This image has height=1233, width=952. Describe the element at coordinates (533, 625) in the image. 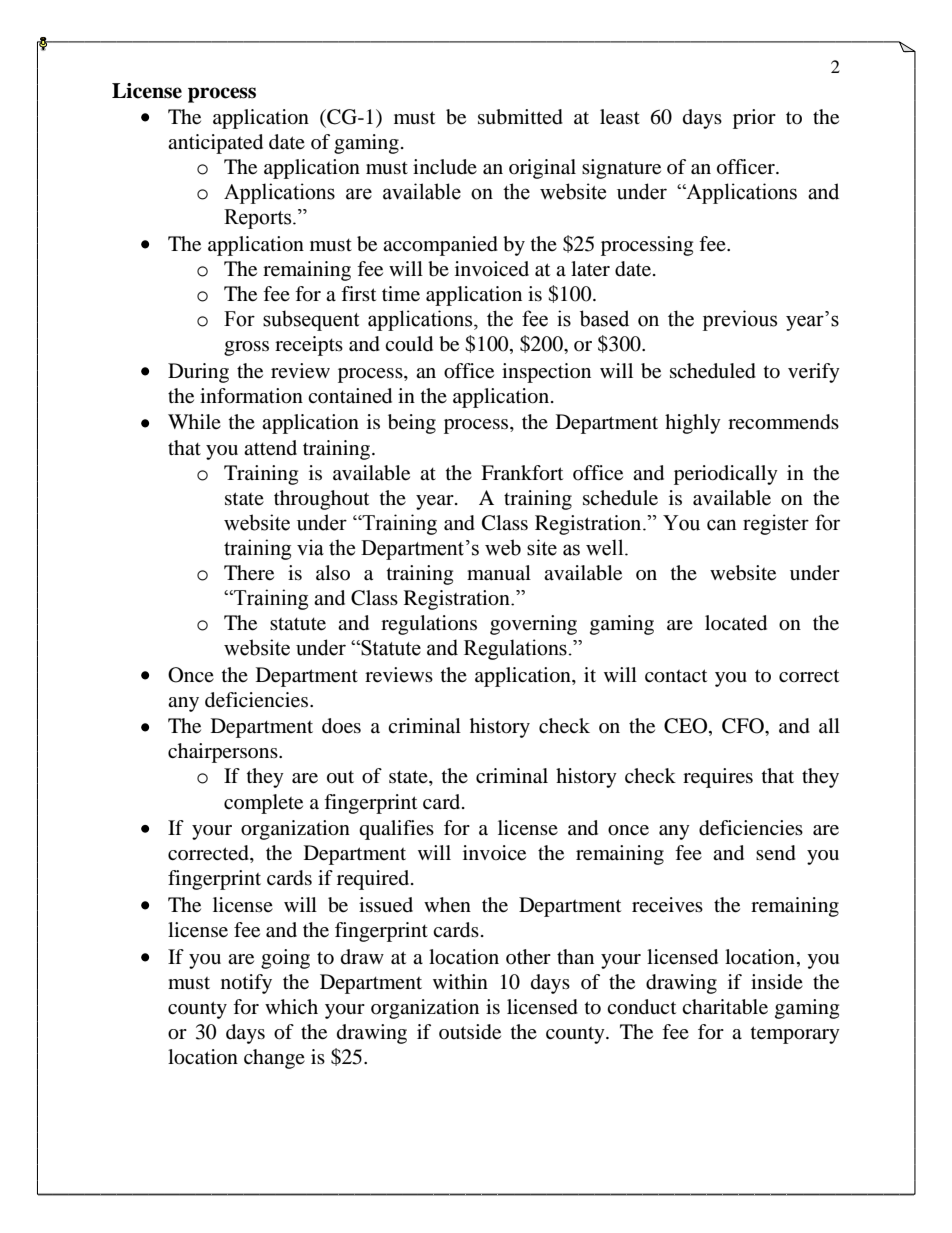

I see `governing` at that location.
